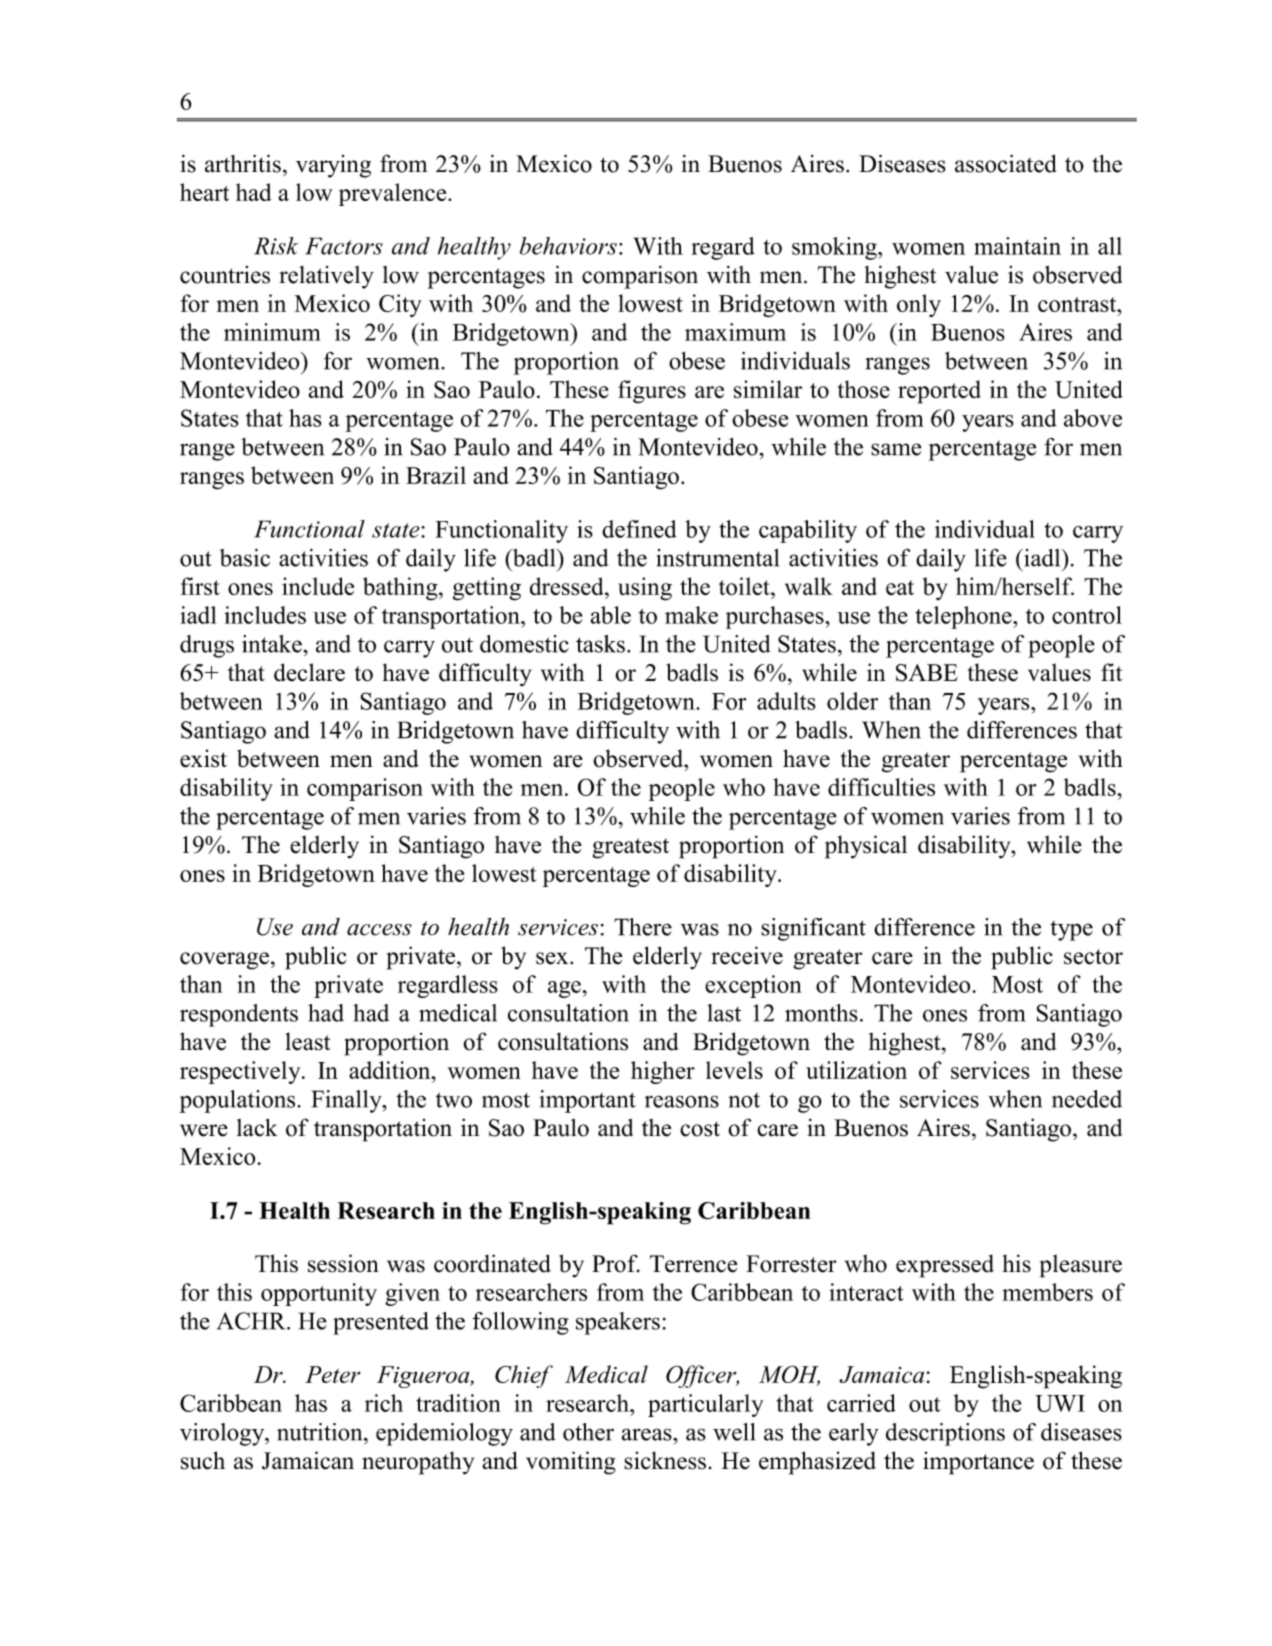  I want to click on associated, so click(1006, 163).
